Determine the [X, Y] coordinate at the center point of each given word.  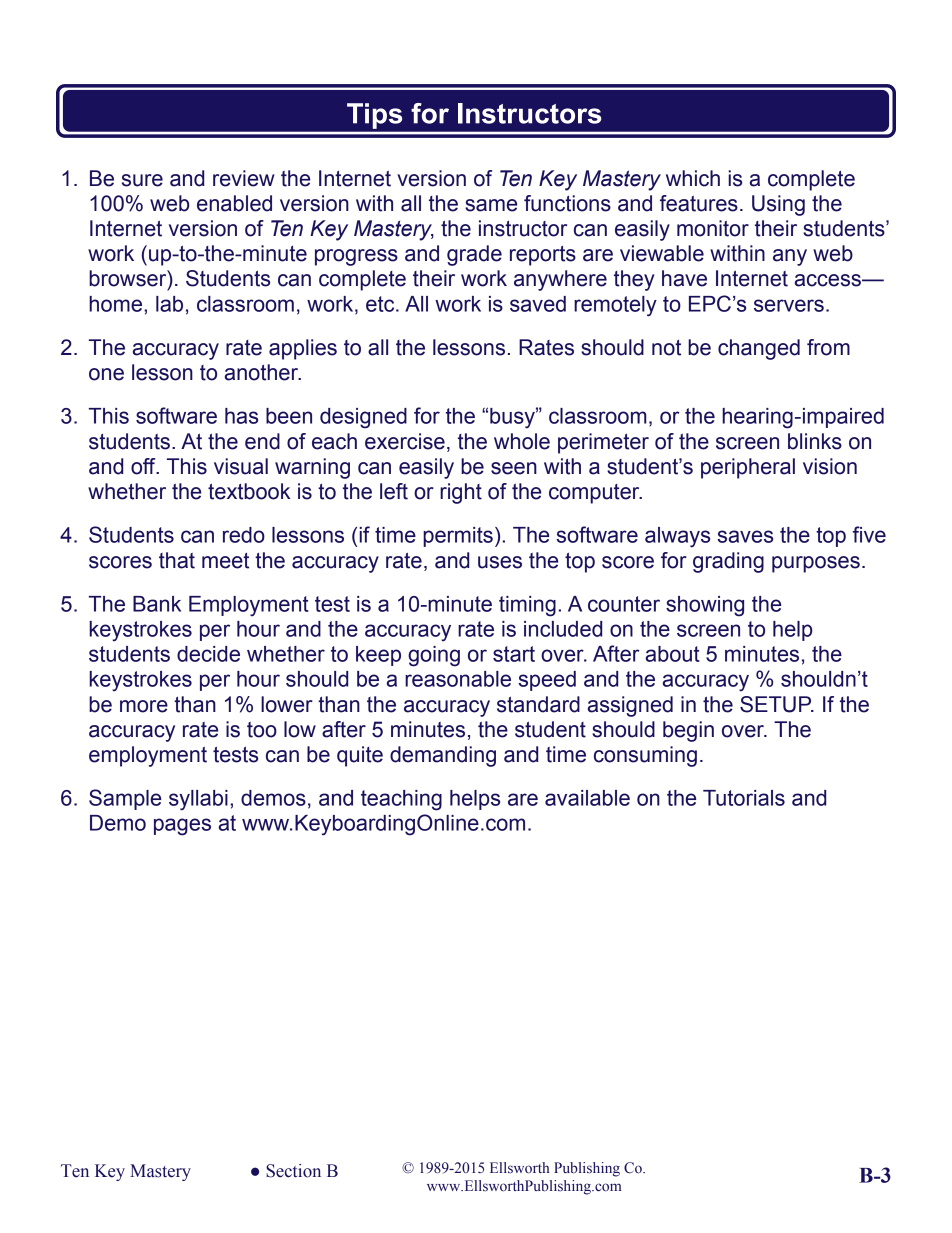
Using [778, 205]
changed [759, 349]
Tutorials [744, 798]
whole [522, 441]
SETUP [777, 704]
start [514, 654]
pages [182, 827]
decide [208, 654]
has [241, 416]
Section [293, 1171]
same [491, 205]
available [587, 798]
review [244, 178]
